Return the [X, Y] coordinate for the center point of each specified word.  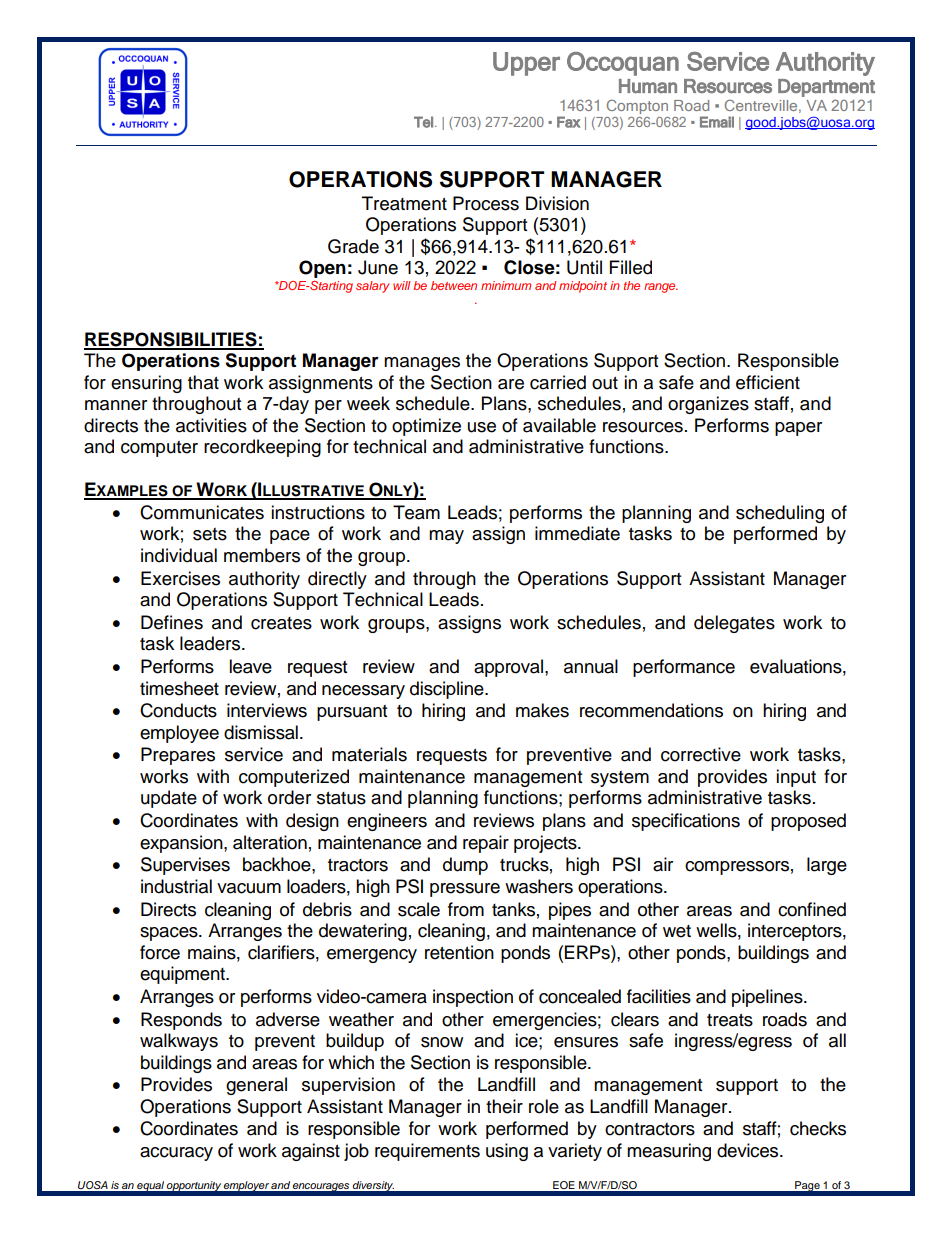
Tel [423, 122]
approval [510, 668]
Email [717, 122]
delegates [734, 624]
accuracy [176, 1154]
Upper [526, 64]
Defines [172, 622]
